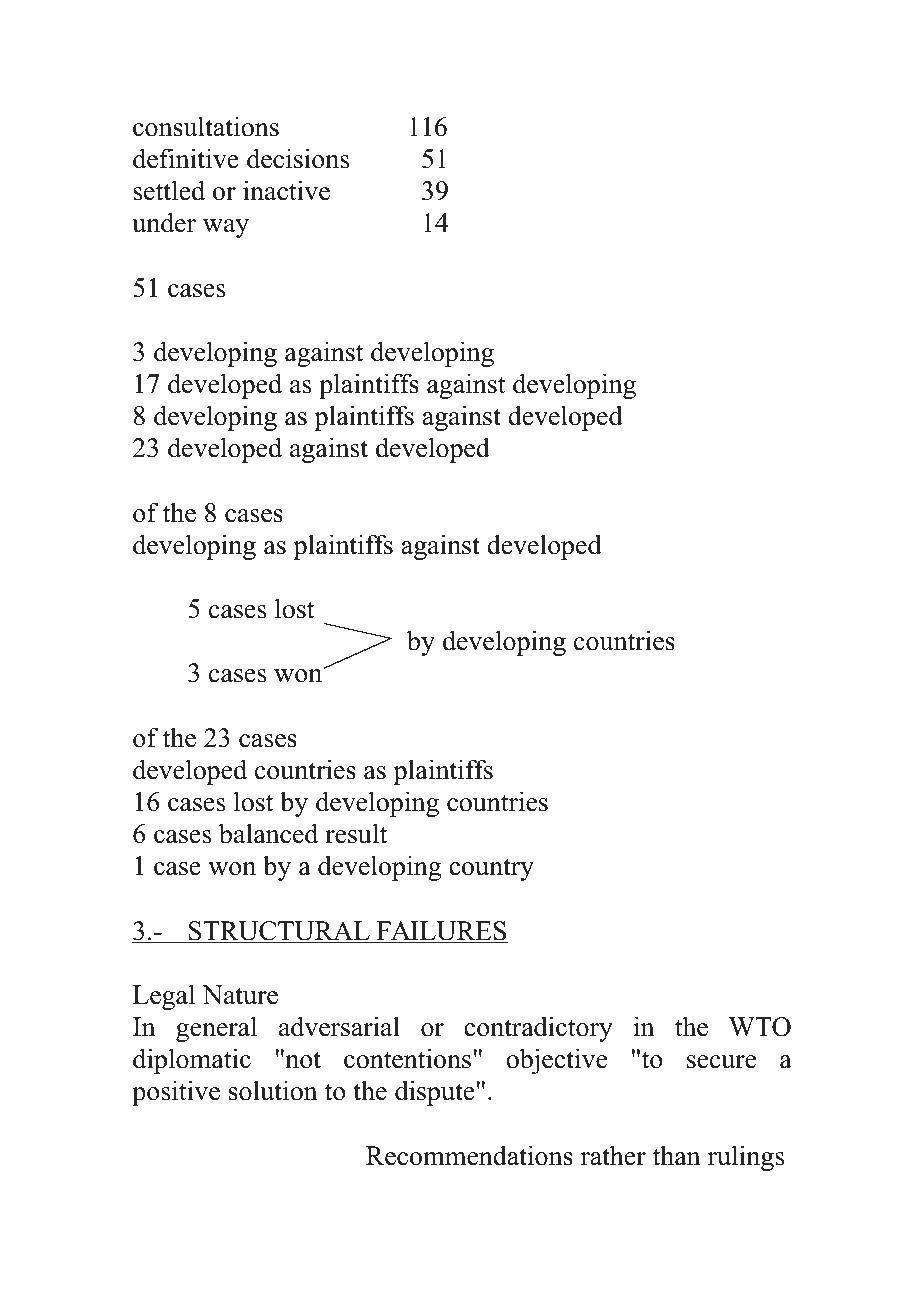 Image resolution: width=924 pixels, height=1308 pixels. Describe the element at coordinates (286, 190) in the document. I see `inactive` at that location.
